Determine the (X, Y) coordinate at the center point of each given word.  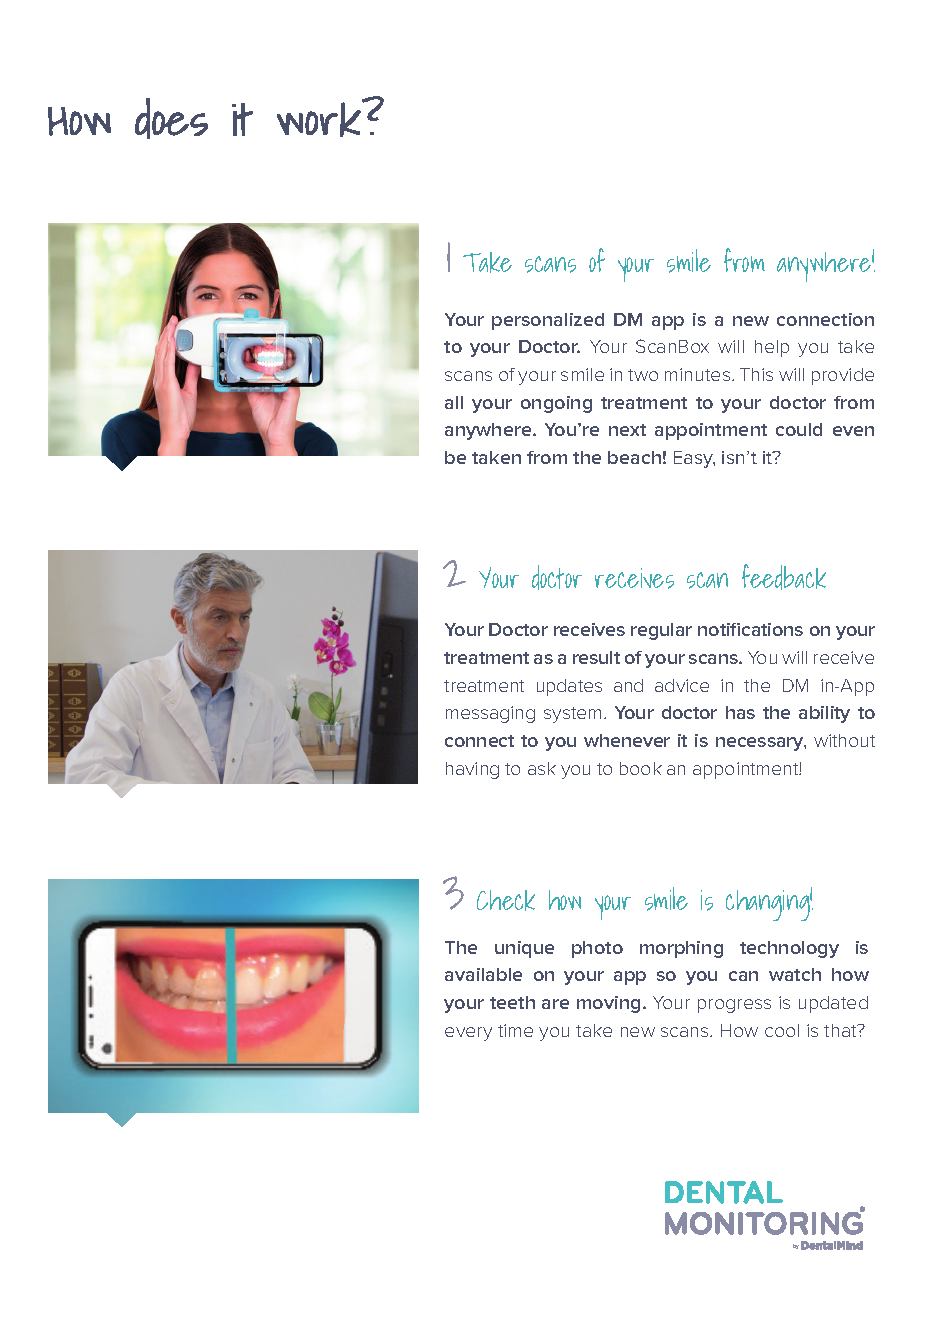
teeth (512, 1002)
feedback (784, 577)
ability (824, 714)
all (454, 402)
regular (661, 631)
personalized (548, 321)
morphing (681, 949)
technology (789, 949)
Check (506, 900)
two (643, 375)
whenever (627, 740)
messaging (490, 714)
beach (634, 457)
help (772, 348)
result (596, 657)
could (799, 429)
